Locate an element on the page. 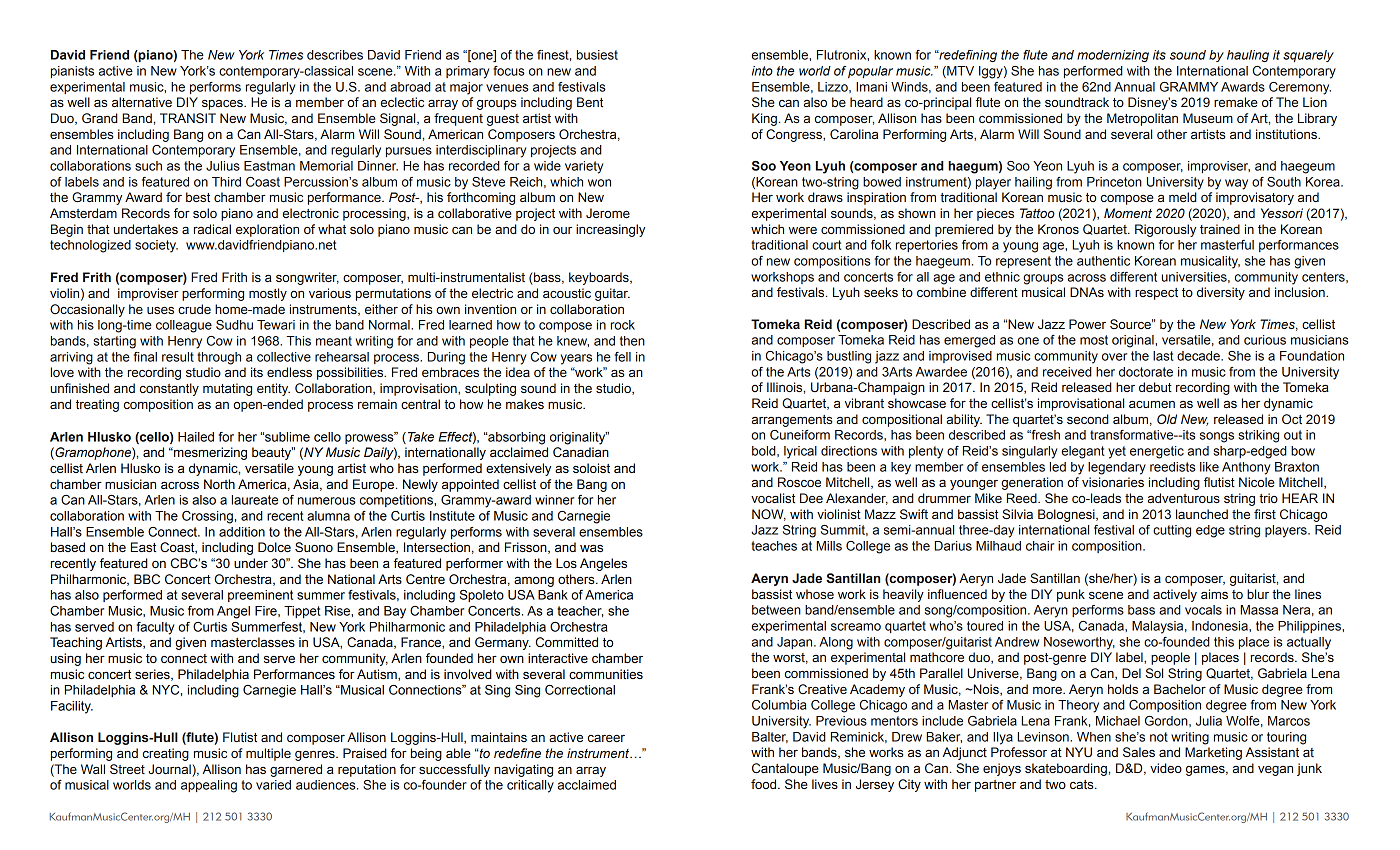  preeminent is located at coordinates (260, 596).
